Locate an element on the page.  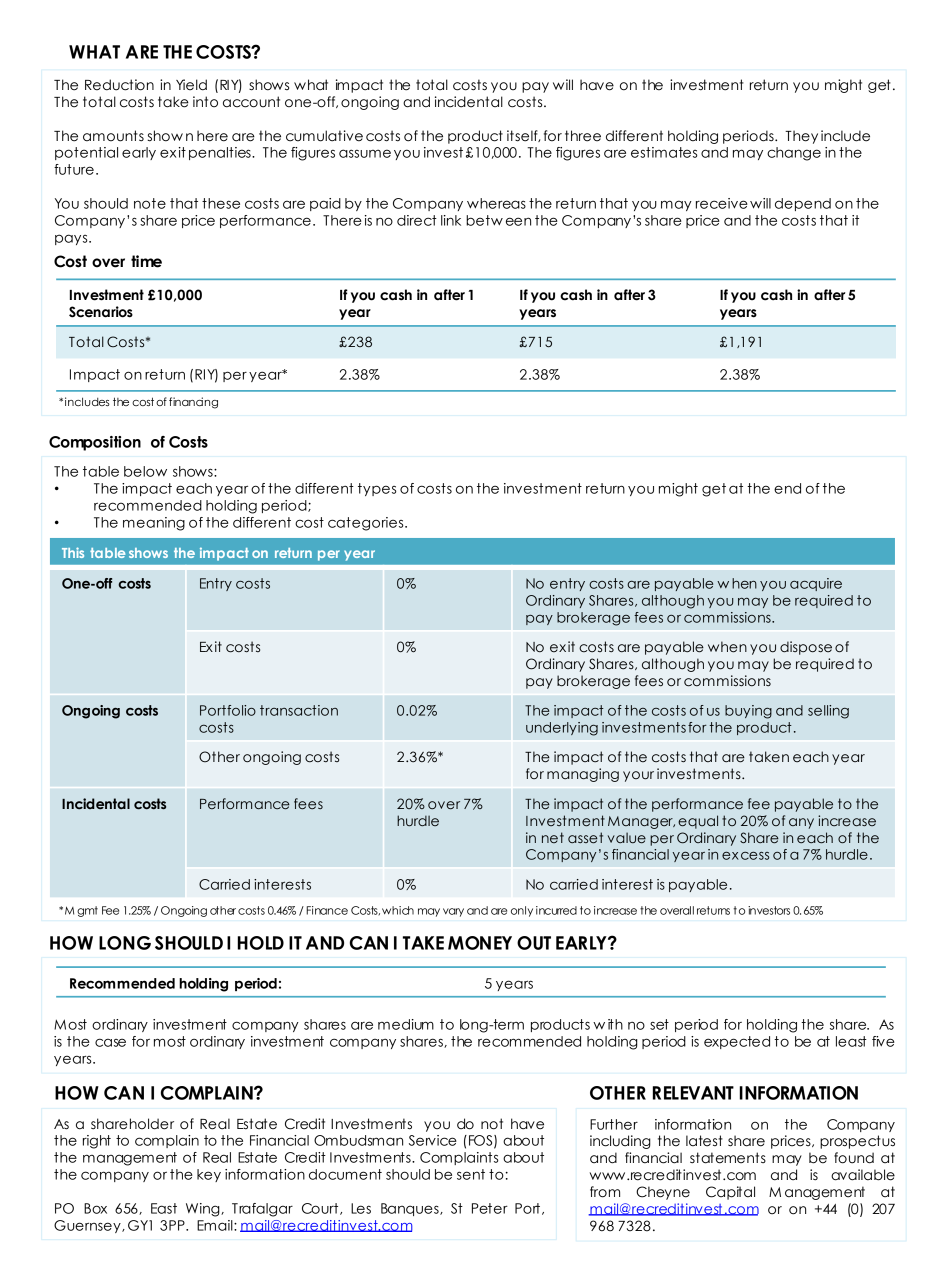
They is located at coordinates (801, 137).
